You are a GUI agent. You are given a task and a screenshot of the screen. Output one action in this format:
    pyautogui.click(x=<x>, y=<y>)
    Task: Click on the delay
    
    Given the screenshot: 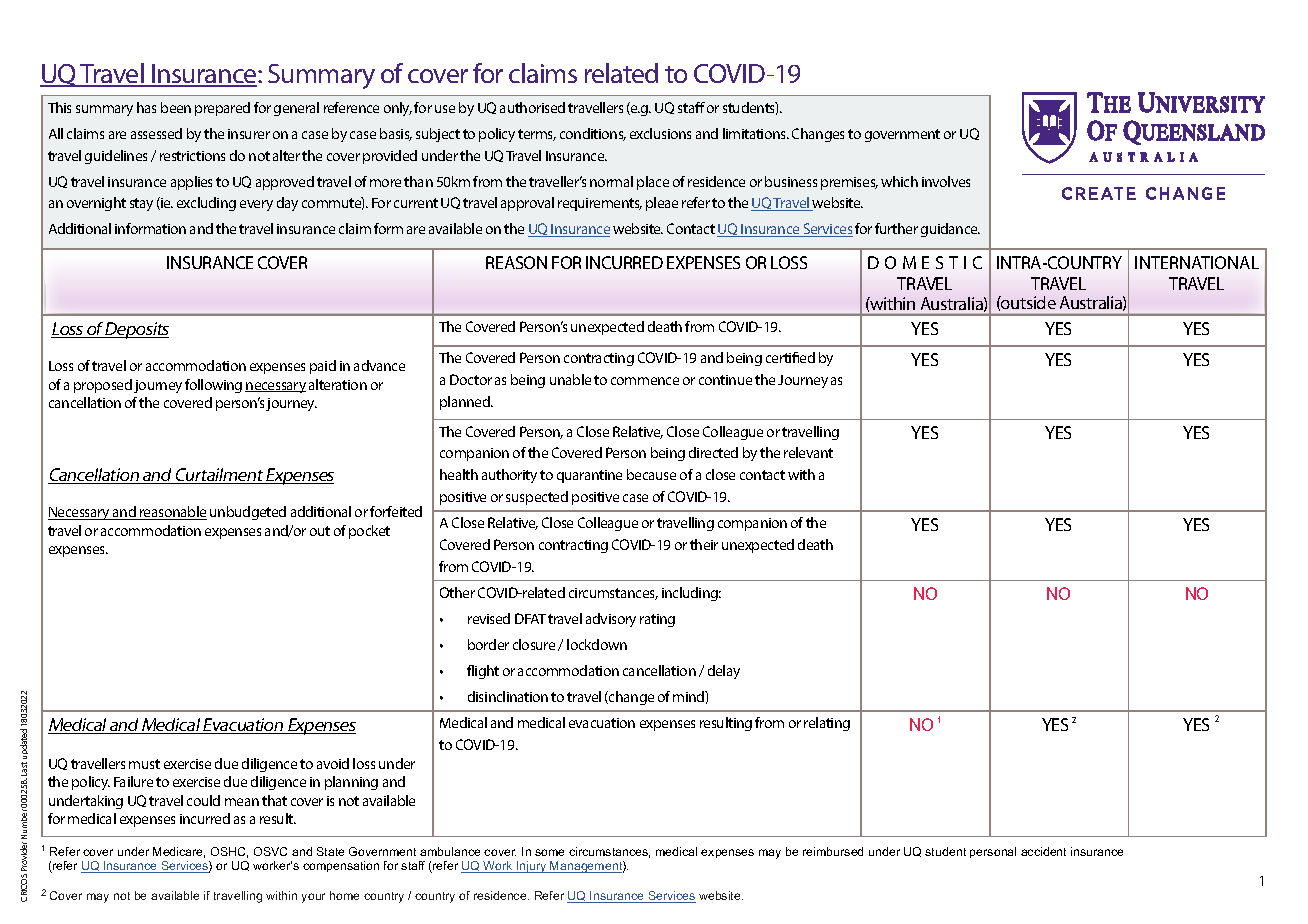 What is the action you would take?
    pyautogui.click(x=724, y=672)
